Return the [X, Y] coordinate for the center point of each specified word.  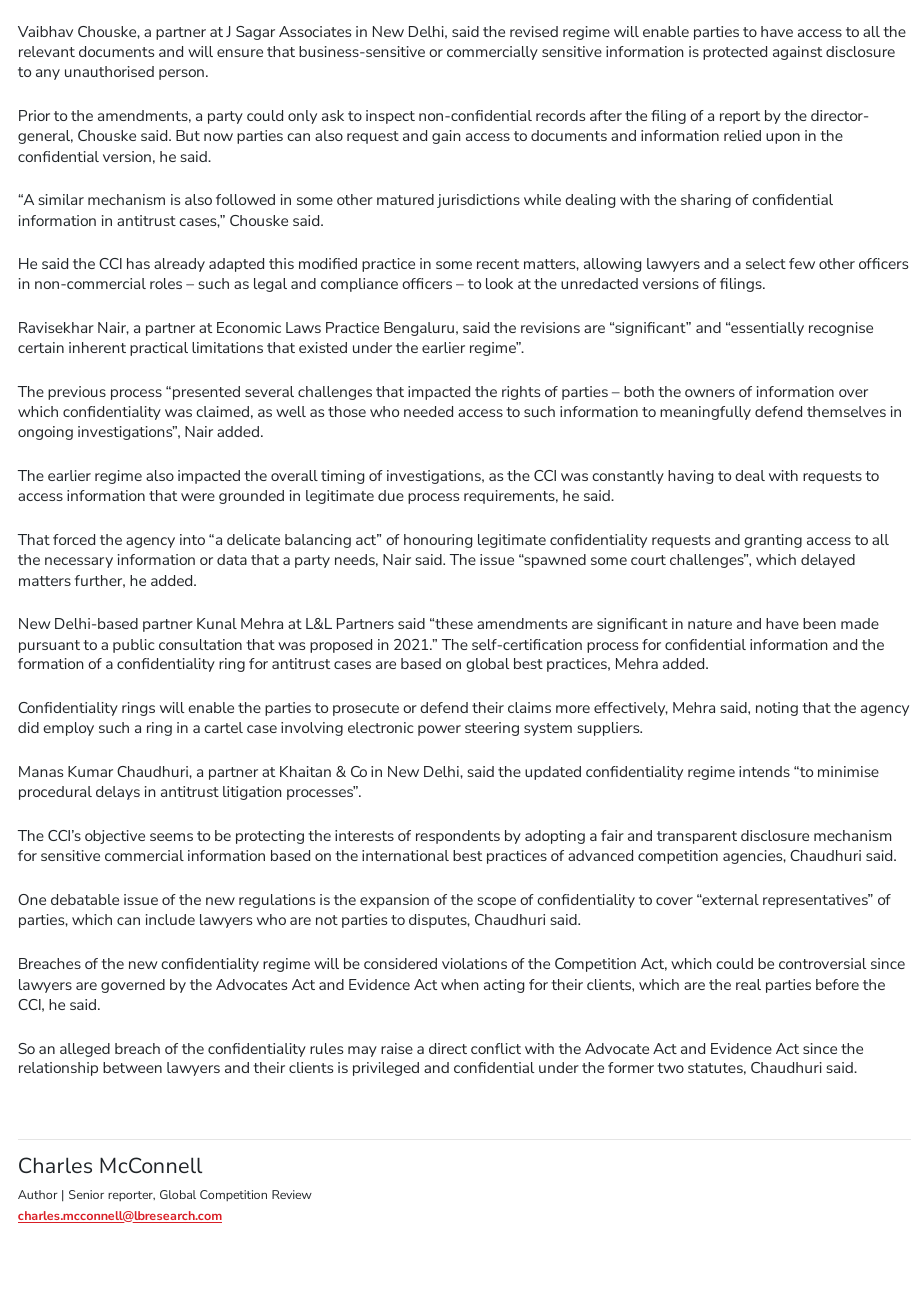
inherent [97, 347]
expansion [394, 901]
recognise [841, 329]
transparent [697, 837]
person [181, 74]
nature [710, 624]
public [134, 646]
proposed [341, 646]
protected [735, 53]
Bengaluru [419, 329]
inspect [390, 117]
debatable [85, 899]
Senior [86, 1194]
